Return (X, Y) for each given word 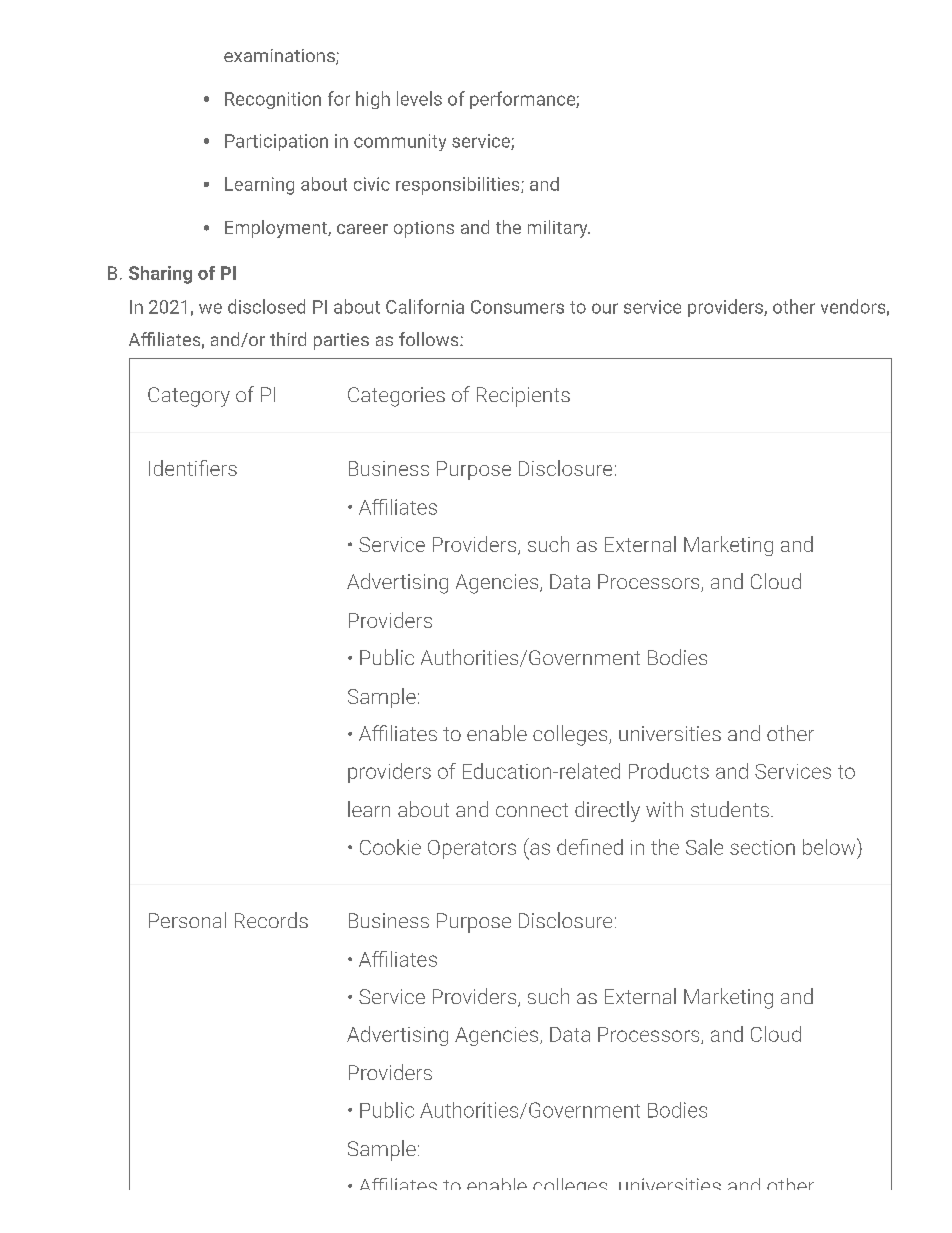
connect (532, 810)
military (559, 229)
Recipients (523, 397)
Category (189, 397)
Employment (277, 229)
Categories (396, 397)
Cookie (390, 847)
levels (419, 98)
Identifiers (193, 468)
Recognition (273, 100)
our (605, 308)
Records (271, 920)
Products (669, 771)
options (424, 229)
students (730, 809)
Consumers (517, 307)
